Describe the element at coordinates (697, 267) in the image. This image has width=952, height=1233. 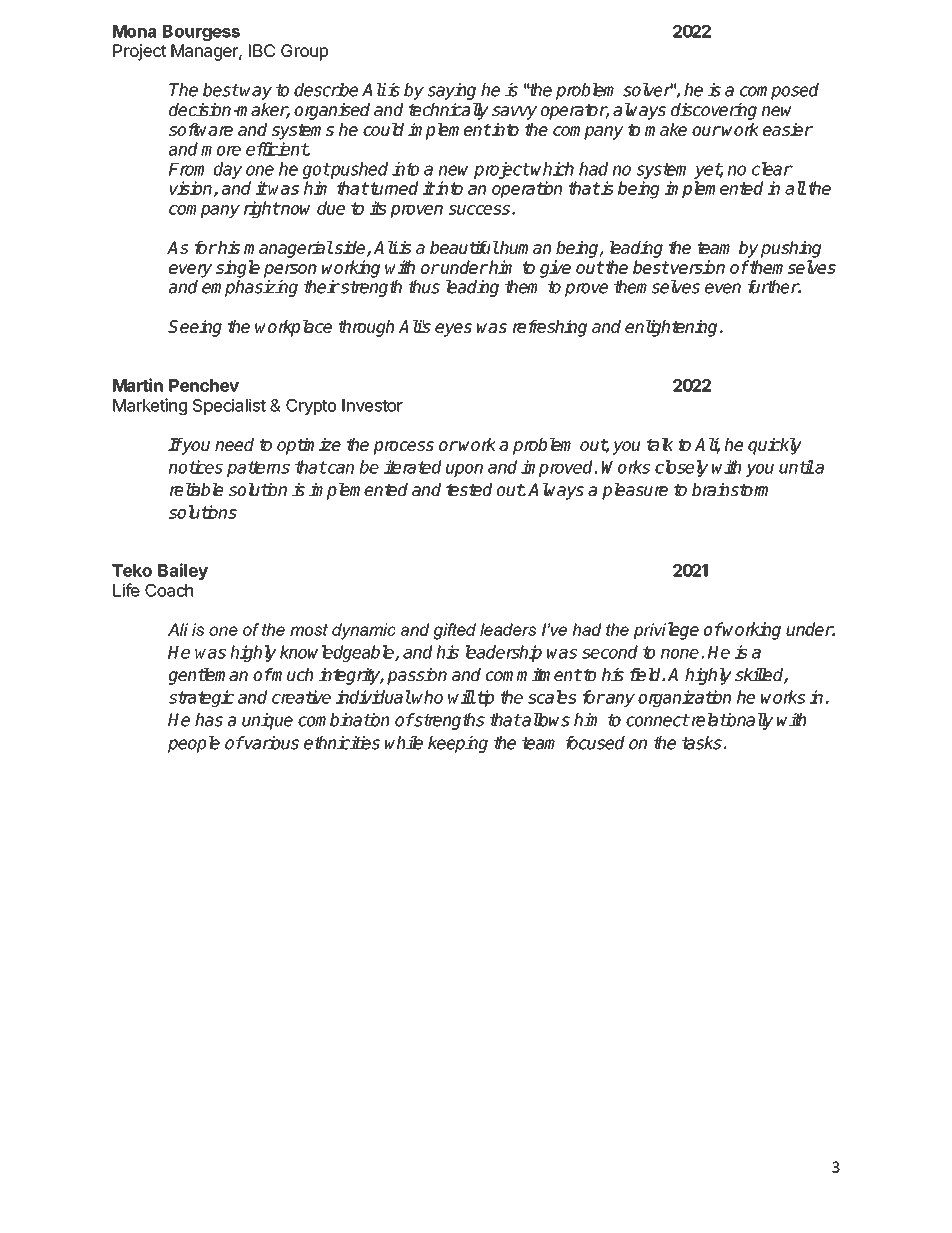
I see `version` at that location.
